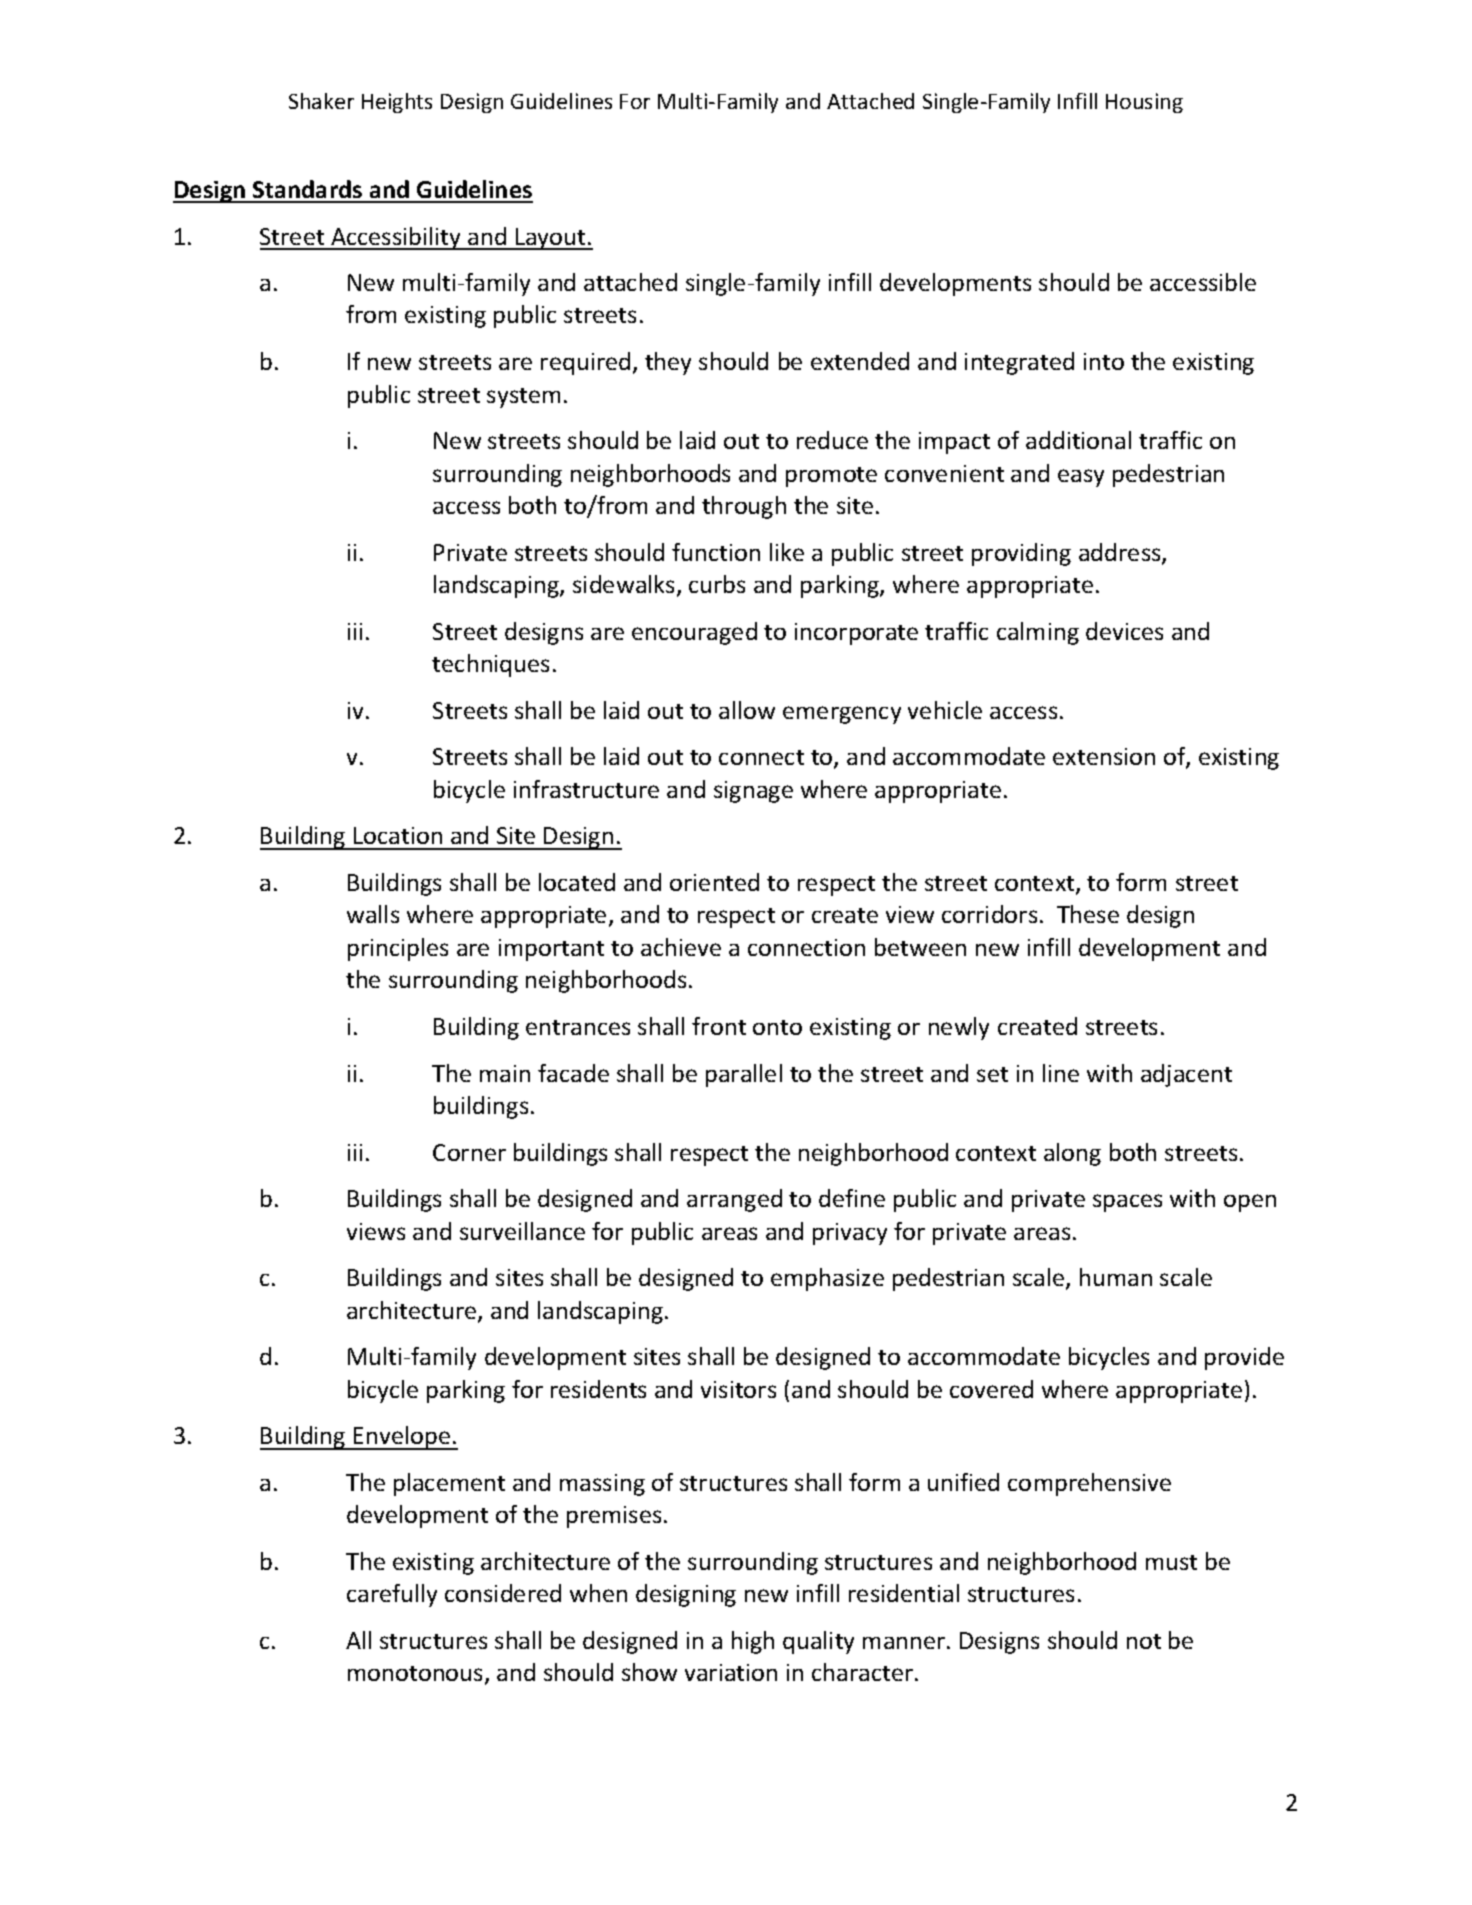 The width and height of the page is (1472, 1905). What do you see at coordinates (1144, 103) in the page?
I see `Housing` at bounding box center [1144, 103].
